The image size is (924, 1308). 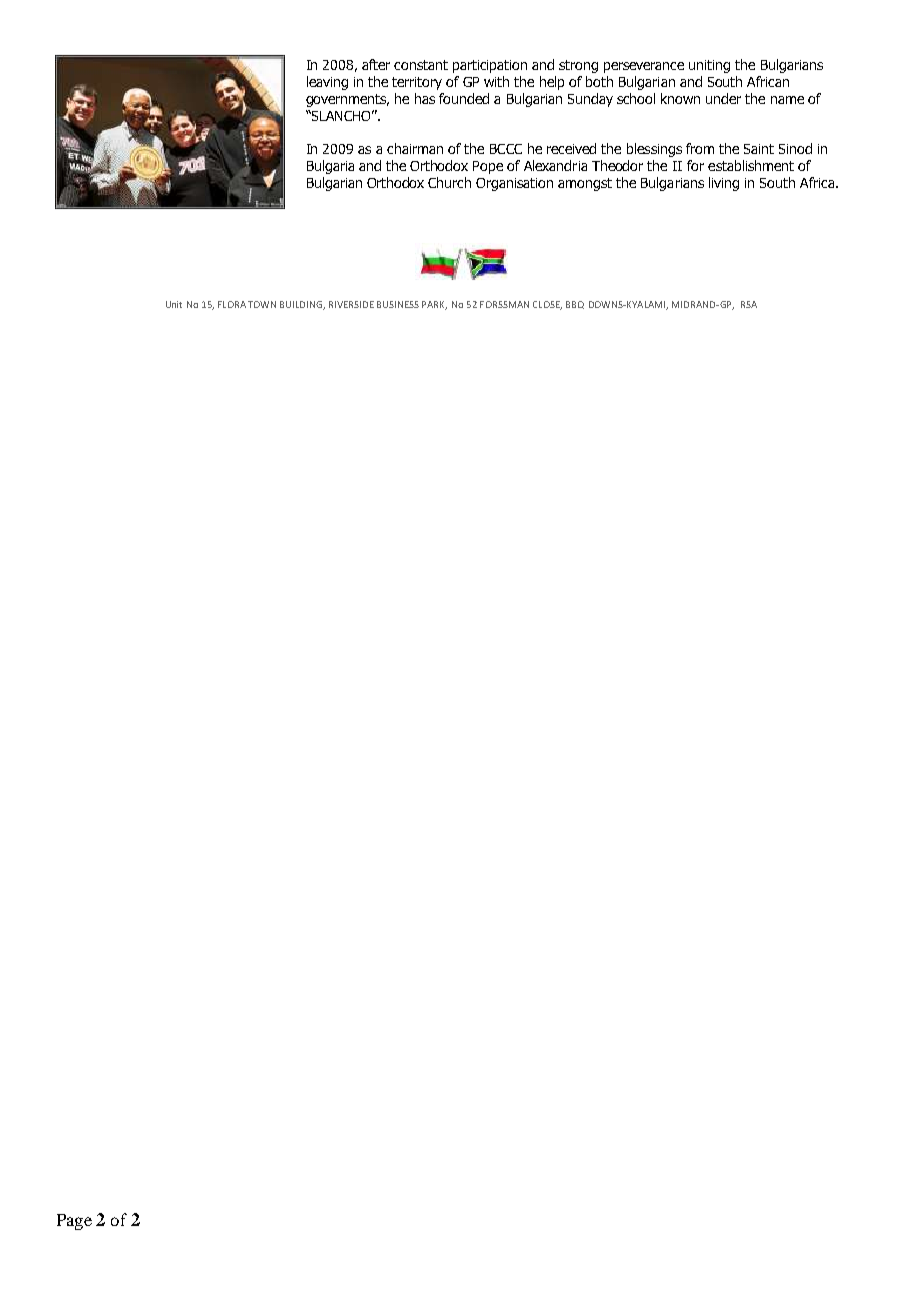 What do you see at coordinates (74, 1222) in the page?
I see `Page` at bounding box center [74, 1222].
